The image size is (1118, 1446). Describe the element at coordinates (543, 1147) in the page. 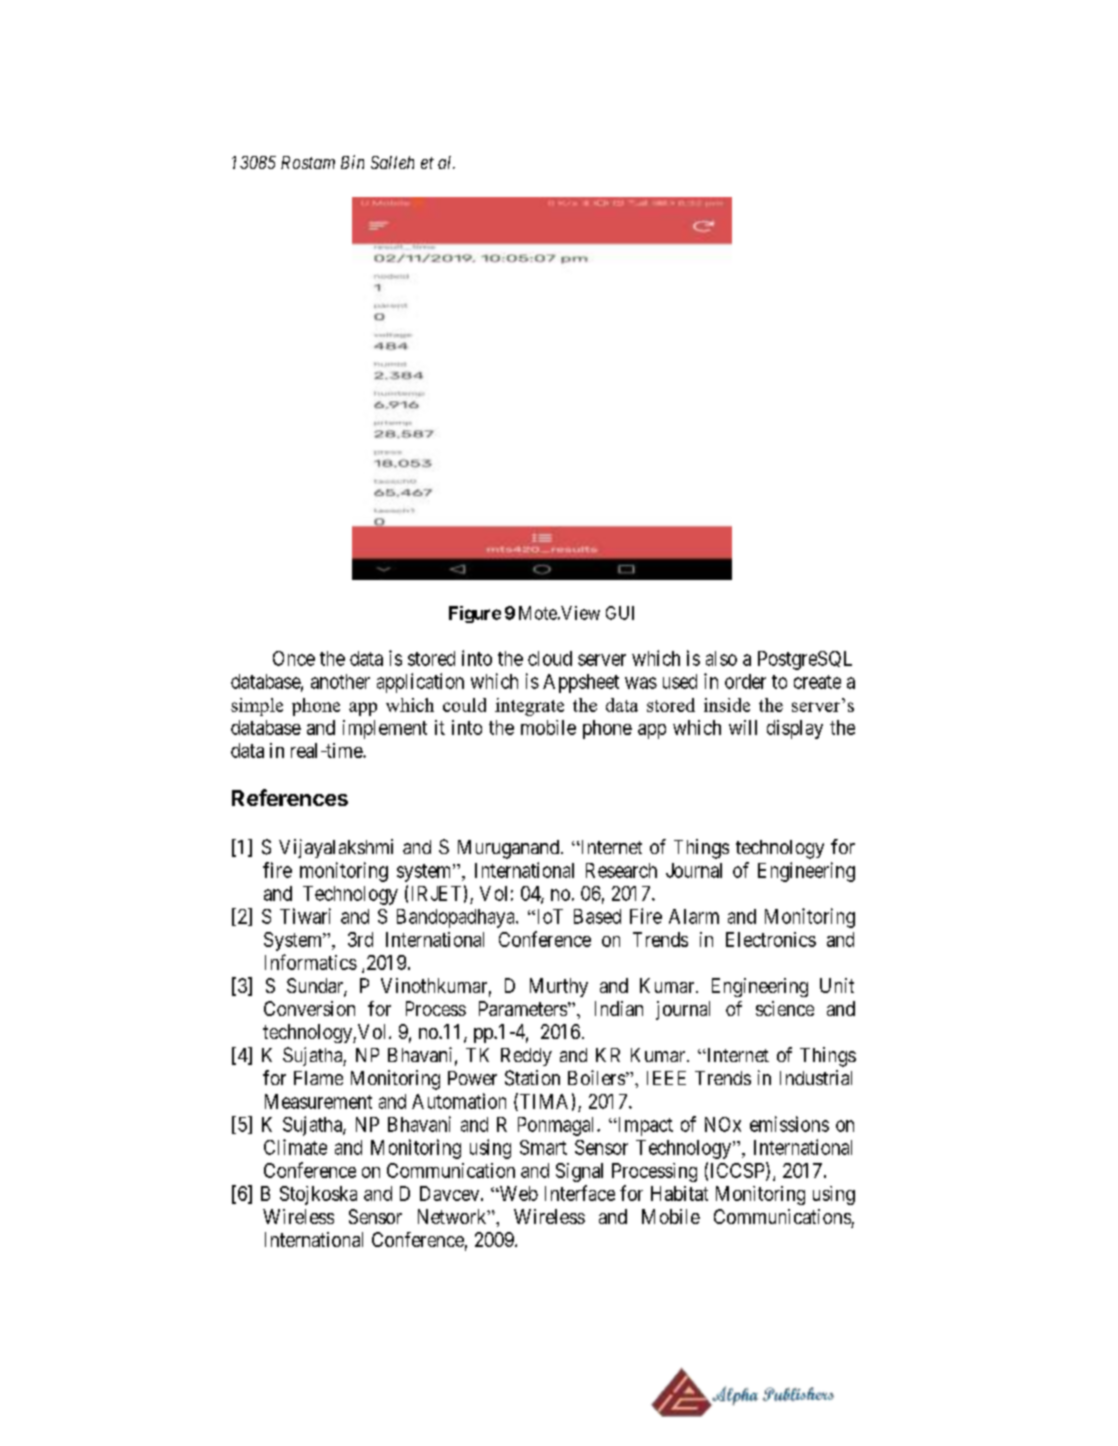

I see `Smart` at that location.
